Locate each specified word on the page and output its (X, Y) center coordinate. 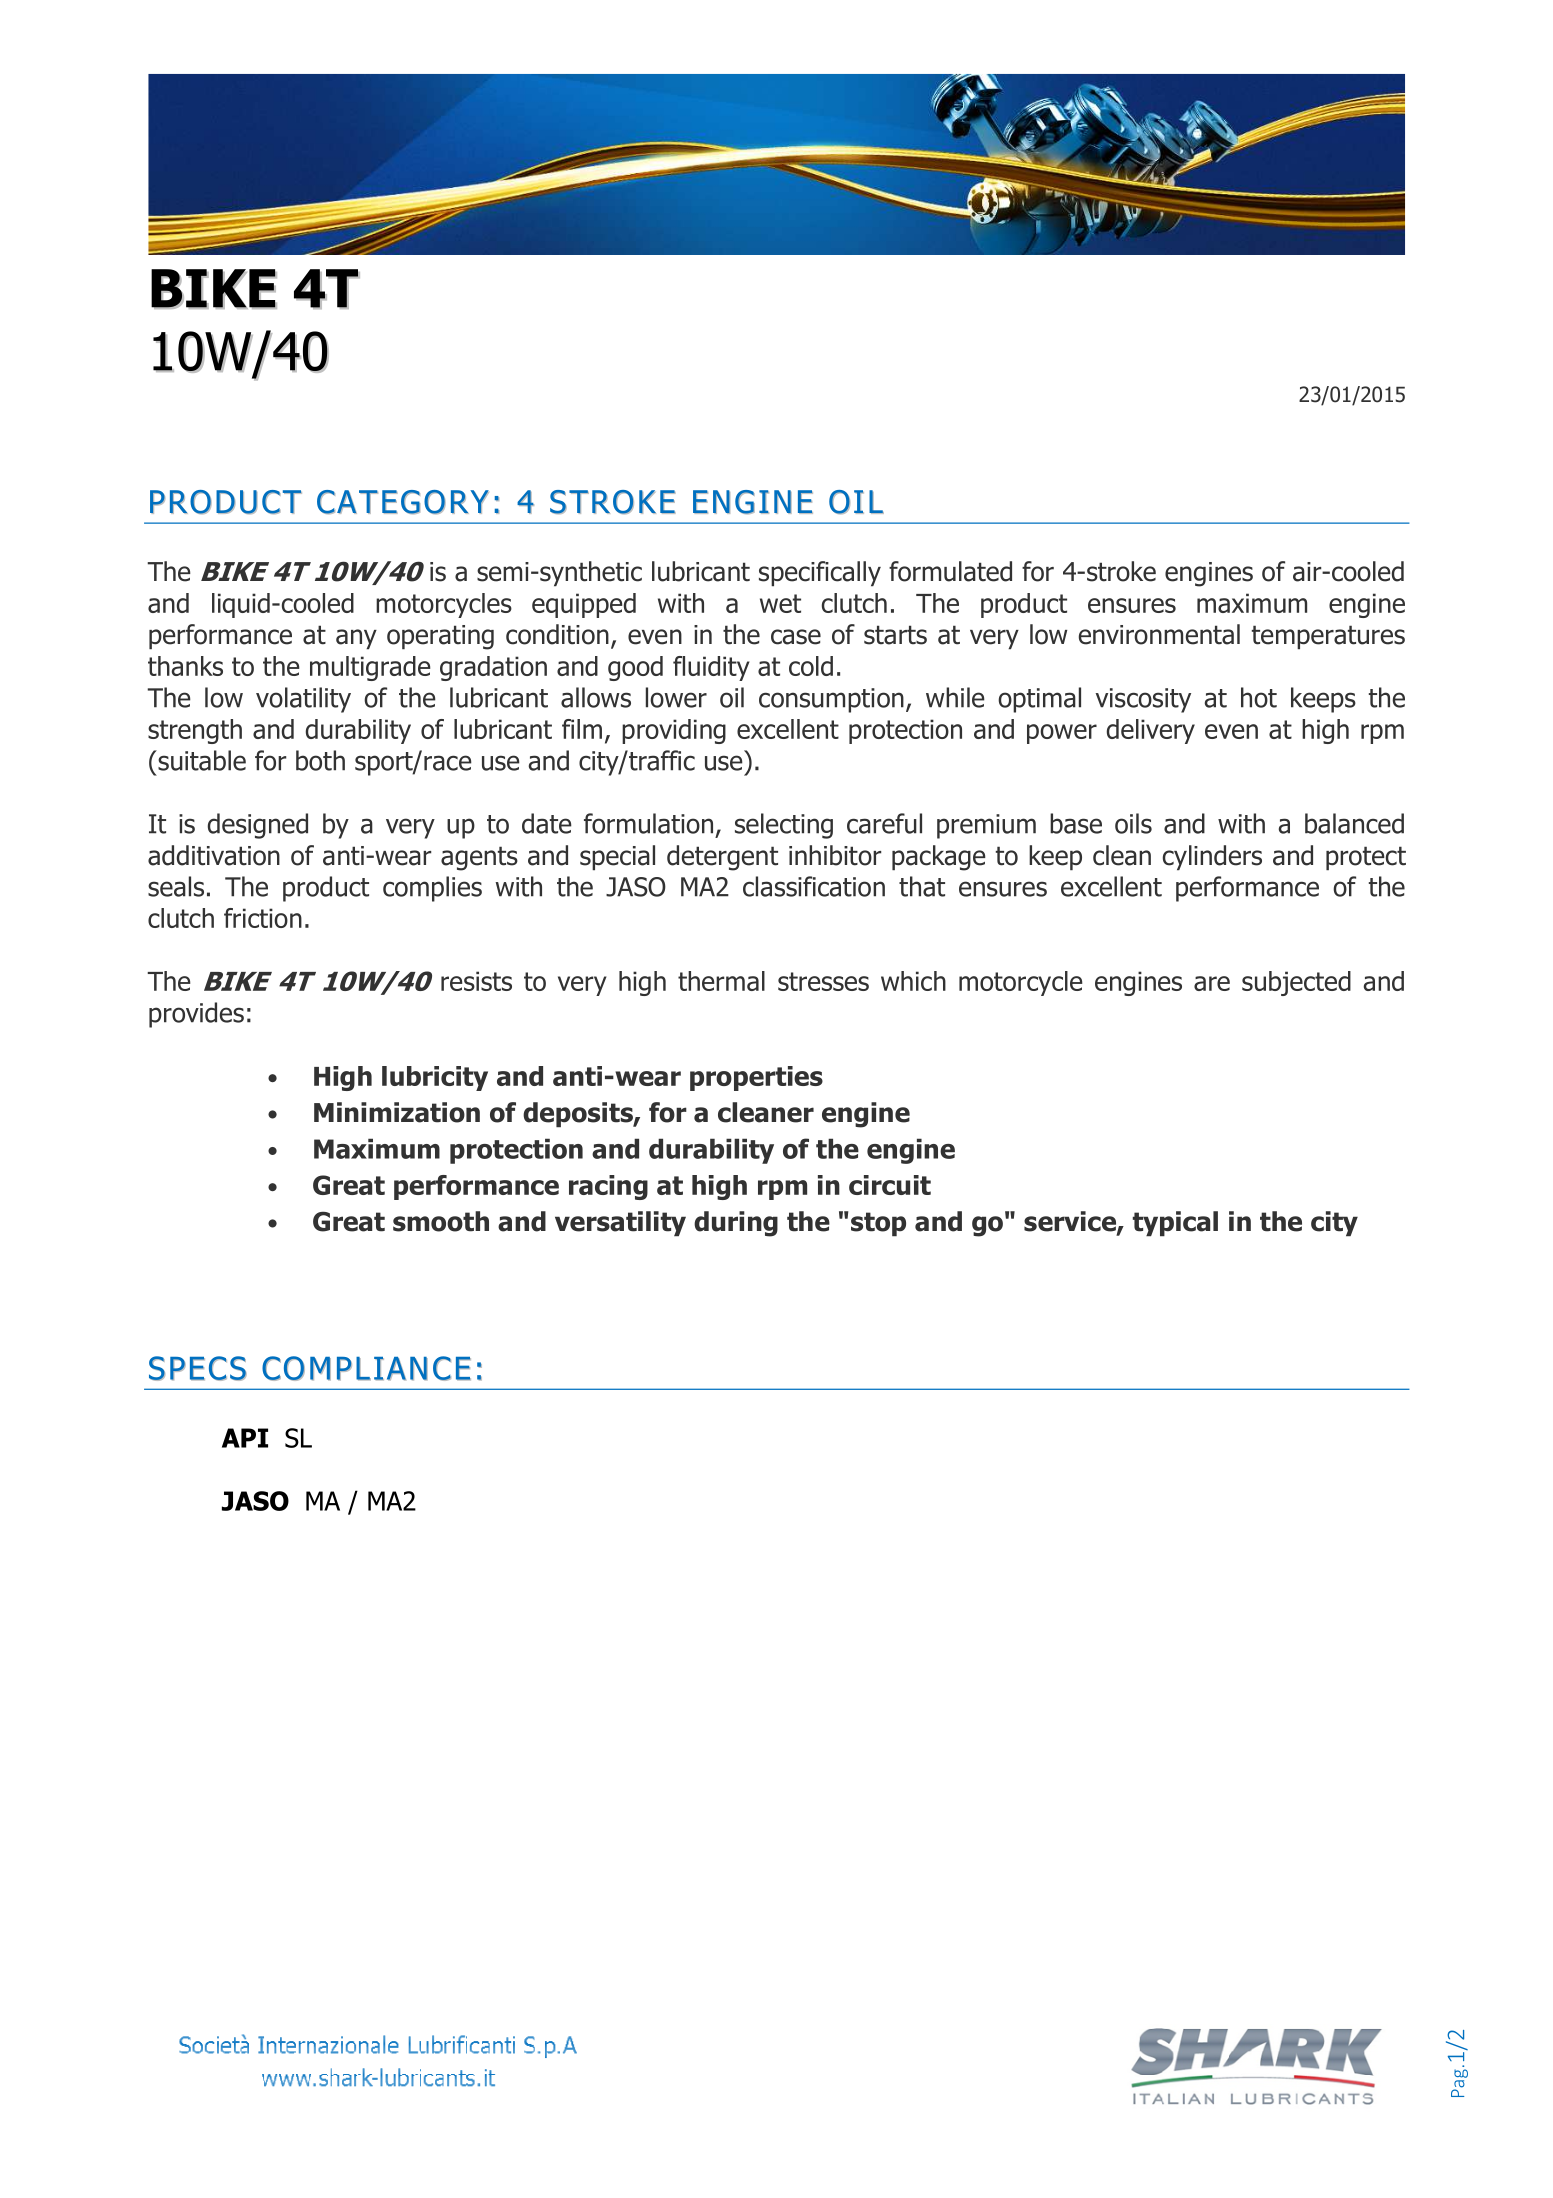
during (736, 1224)
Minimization (397, 1112)
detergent (722, 858)
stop (878, 1224)
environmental (1159, 634)
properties (756, 1078)
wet (780, 603)
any (356, 639)
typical (1175, 1223)
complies (432, 889)
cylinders (1212, 857)
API (245, 1438)
